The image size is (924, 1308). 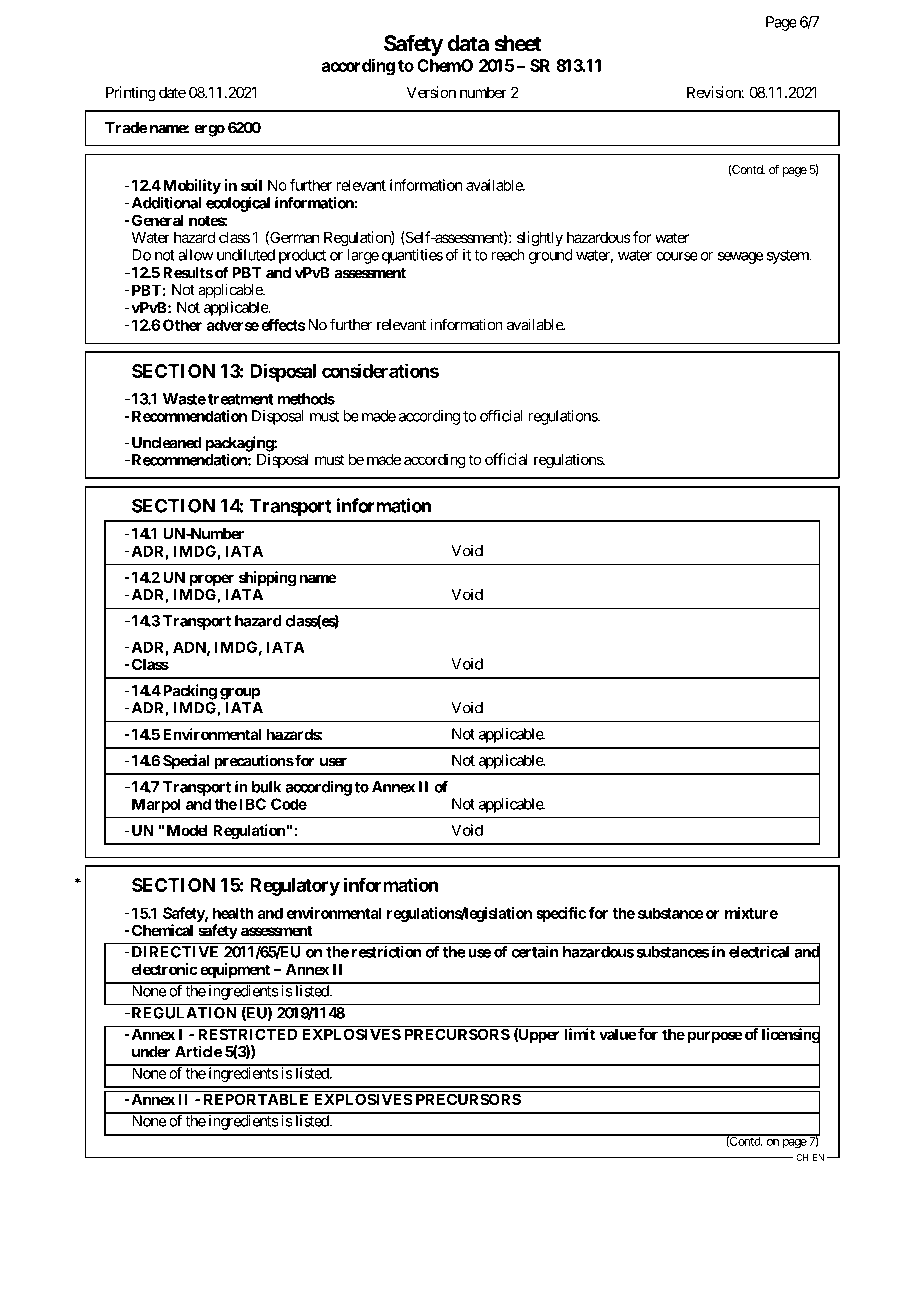 I want to click on sheet, so click(x=518, y=43).
